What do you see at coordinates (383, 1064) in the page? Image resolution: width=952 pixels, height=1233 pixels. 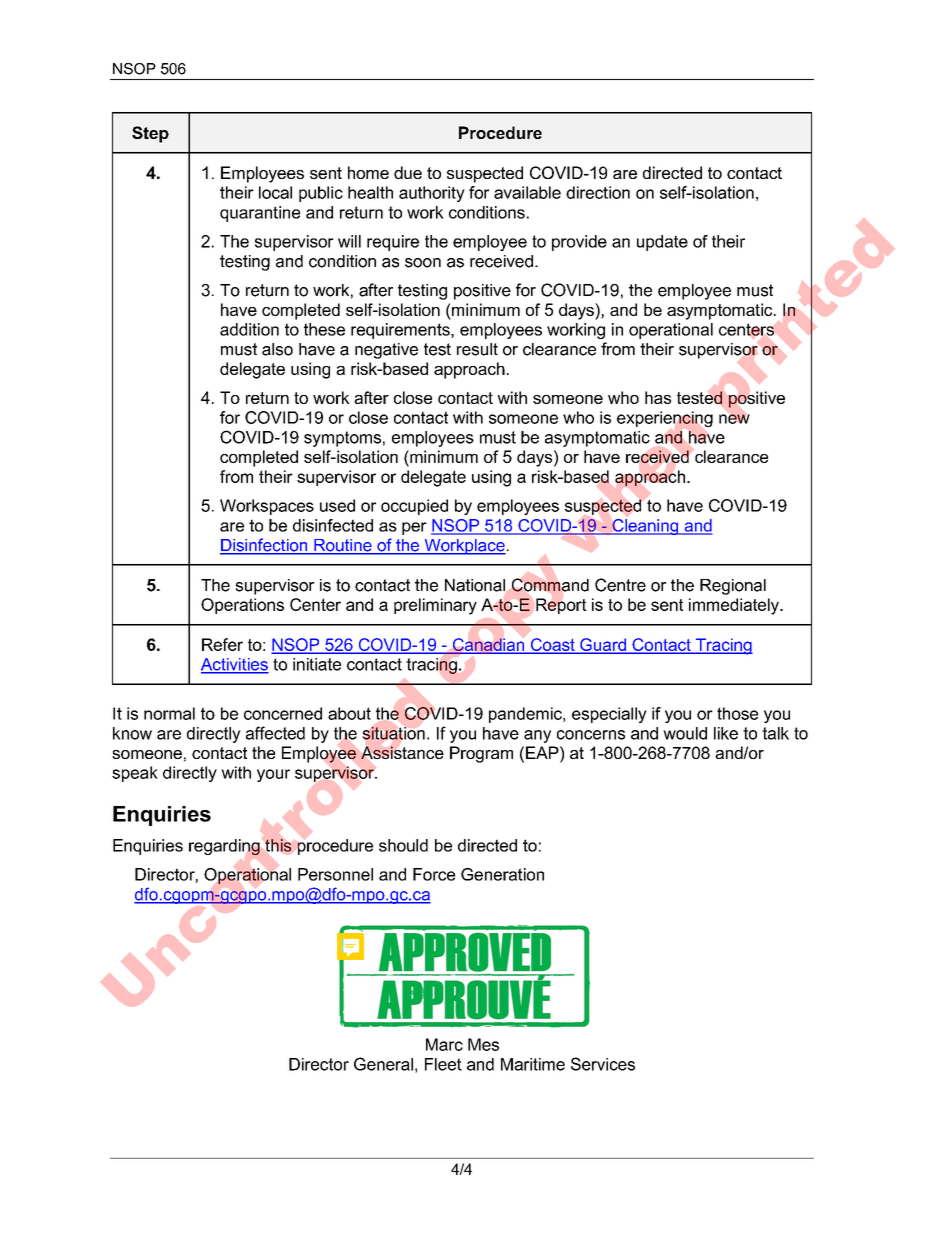 I see `General` at bounding box center [383, 1064].
